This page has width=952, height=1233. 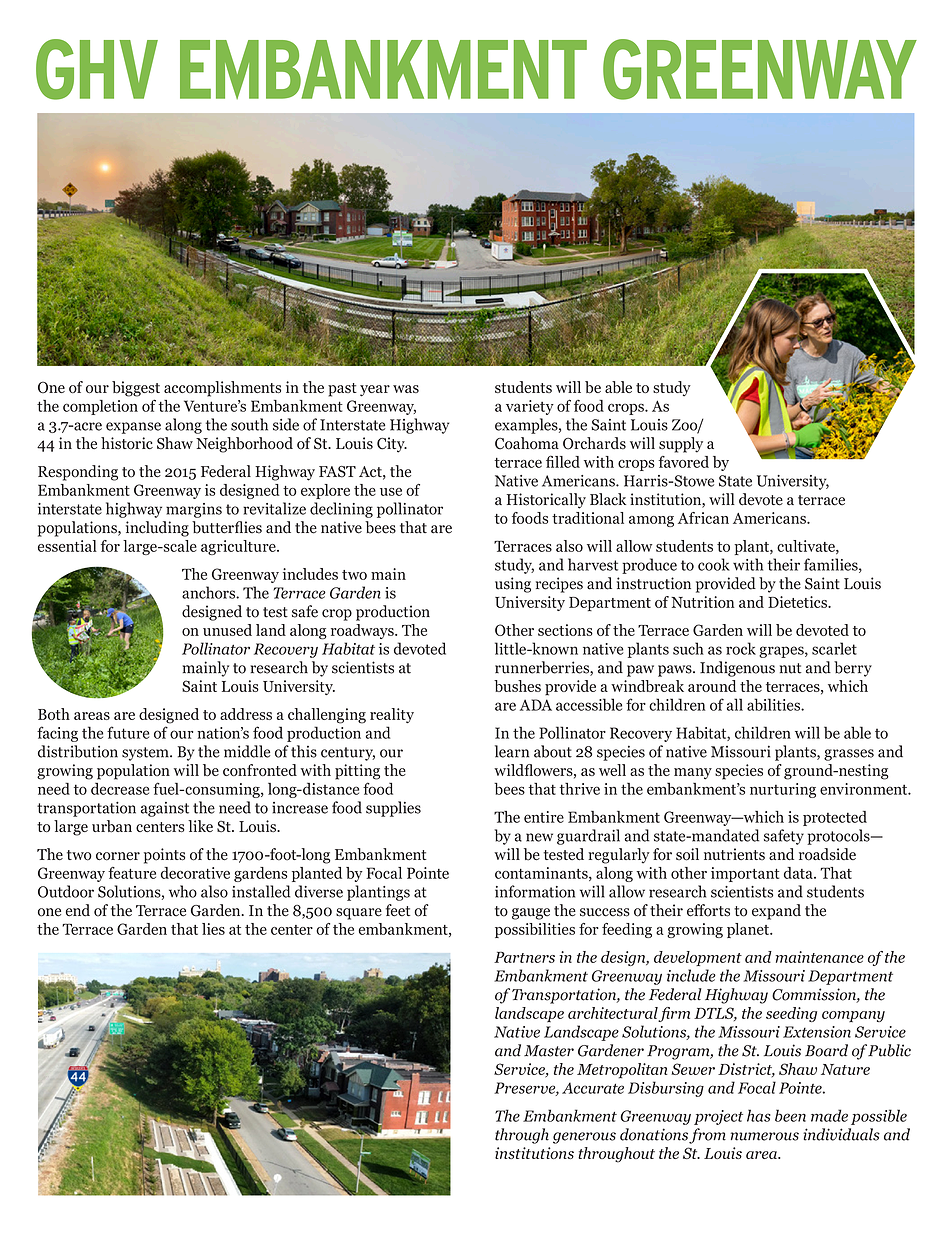 What do you see at coordinates (681, 445) in the page?
I see `supply` at bounding box center [681, 445].
